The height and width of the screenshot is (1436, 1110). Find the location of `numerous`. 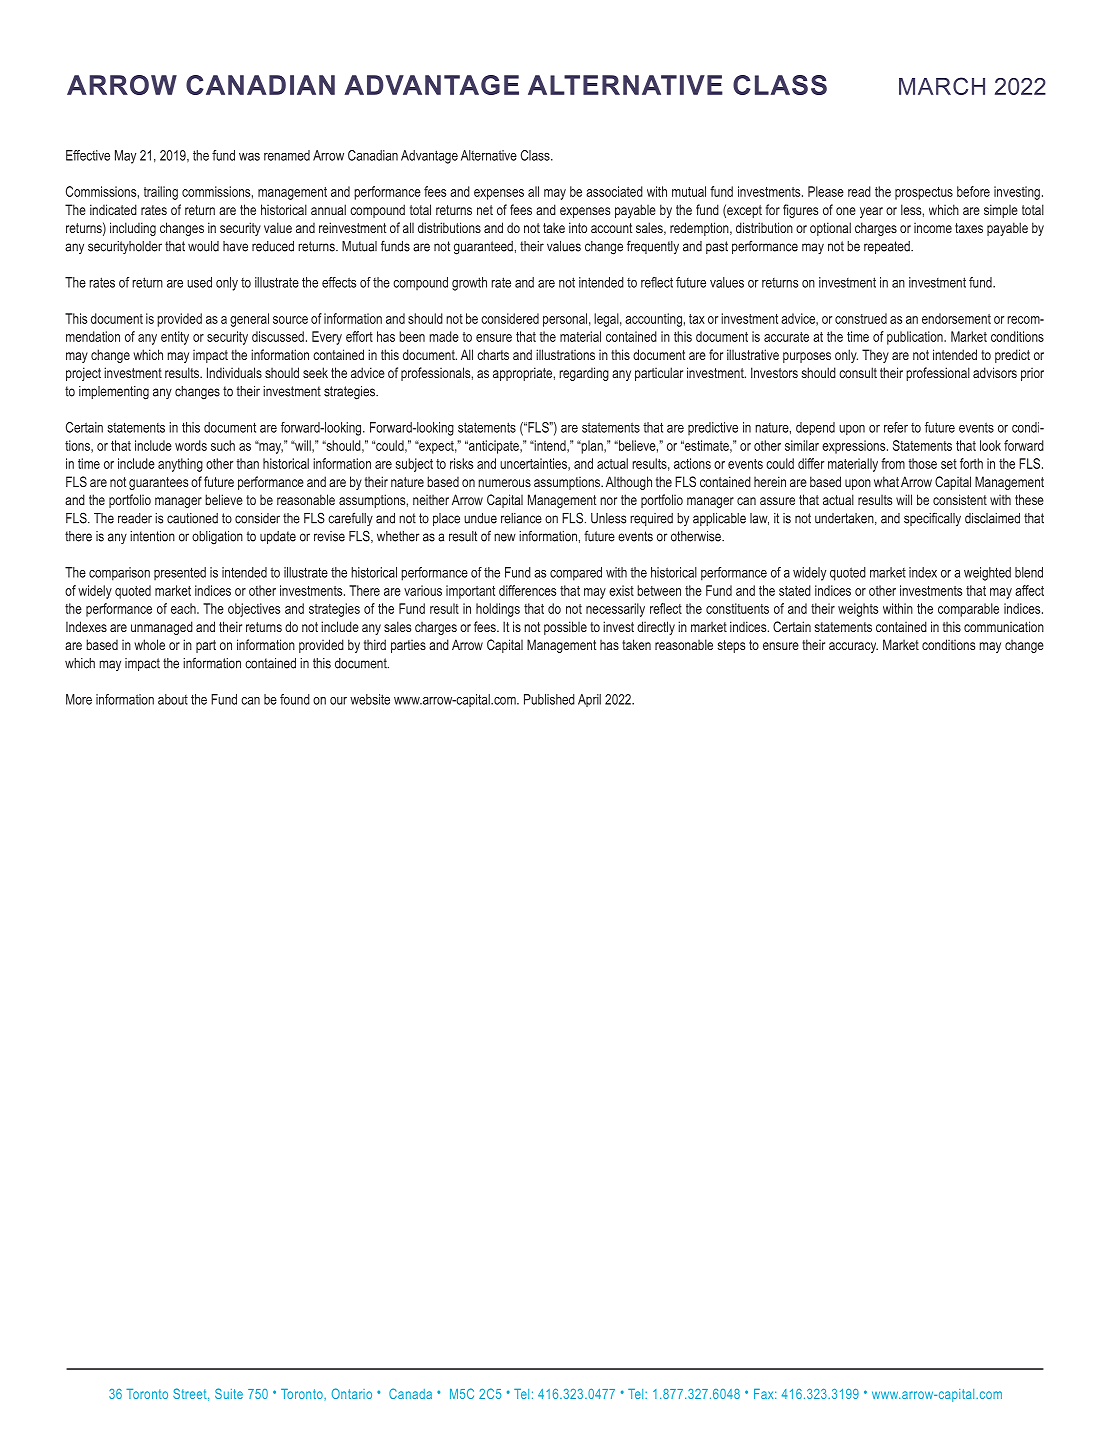

numerous is located at coordinates (504, 483).
